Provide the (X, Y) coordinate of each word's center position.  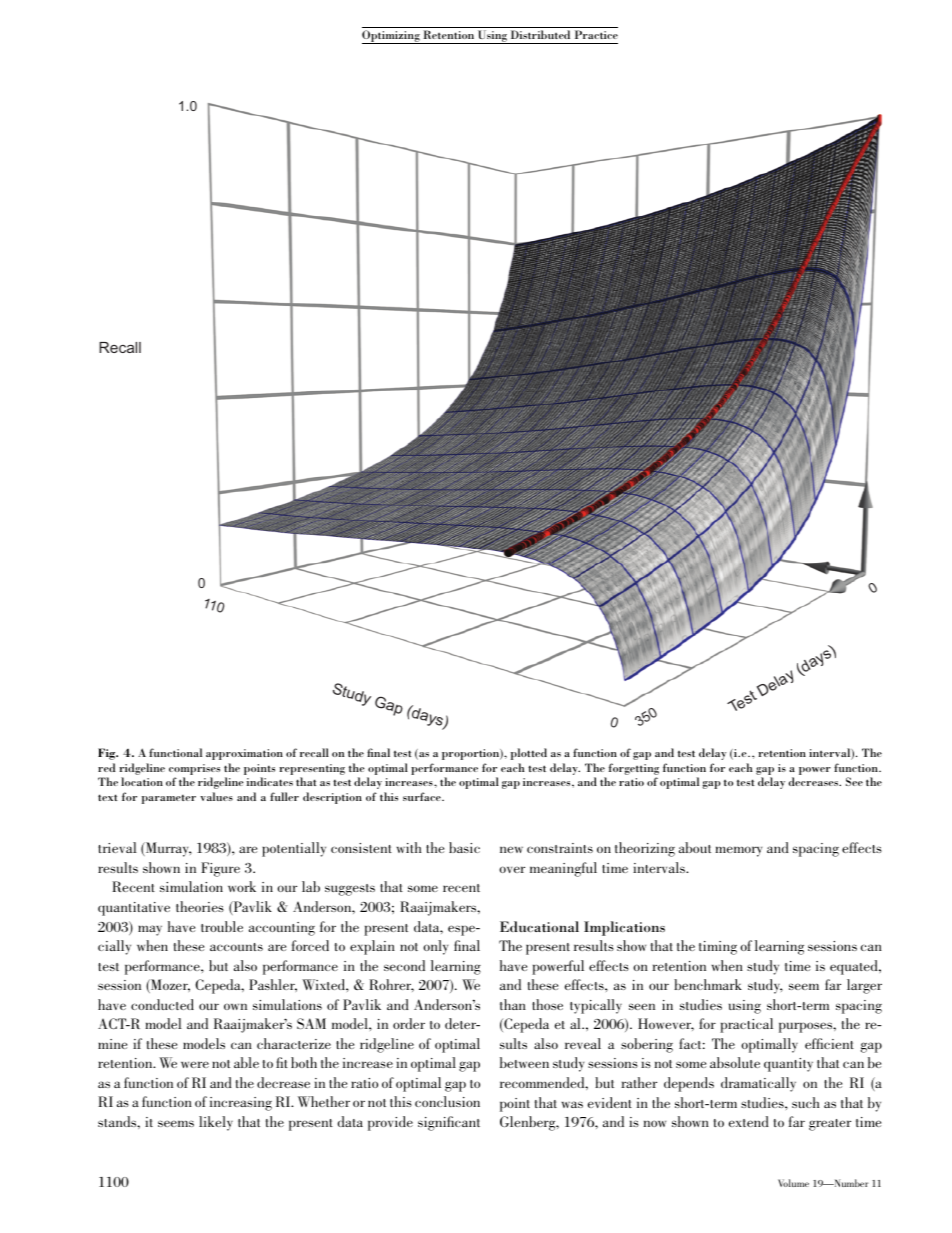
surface (423, 796)
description (332, 798)
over (512, 869)
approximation (244, 754)
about (695, 847)
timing (718, 948)
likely (216, 1123)
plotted (529, 754)
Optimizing (392, 37)
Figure (220, 869)
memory (738, 851)
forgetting (634, 769)
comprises (194, 769)
